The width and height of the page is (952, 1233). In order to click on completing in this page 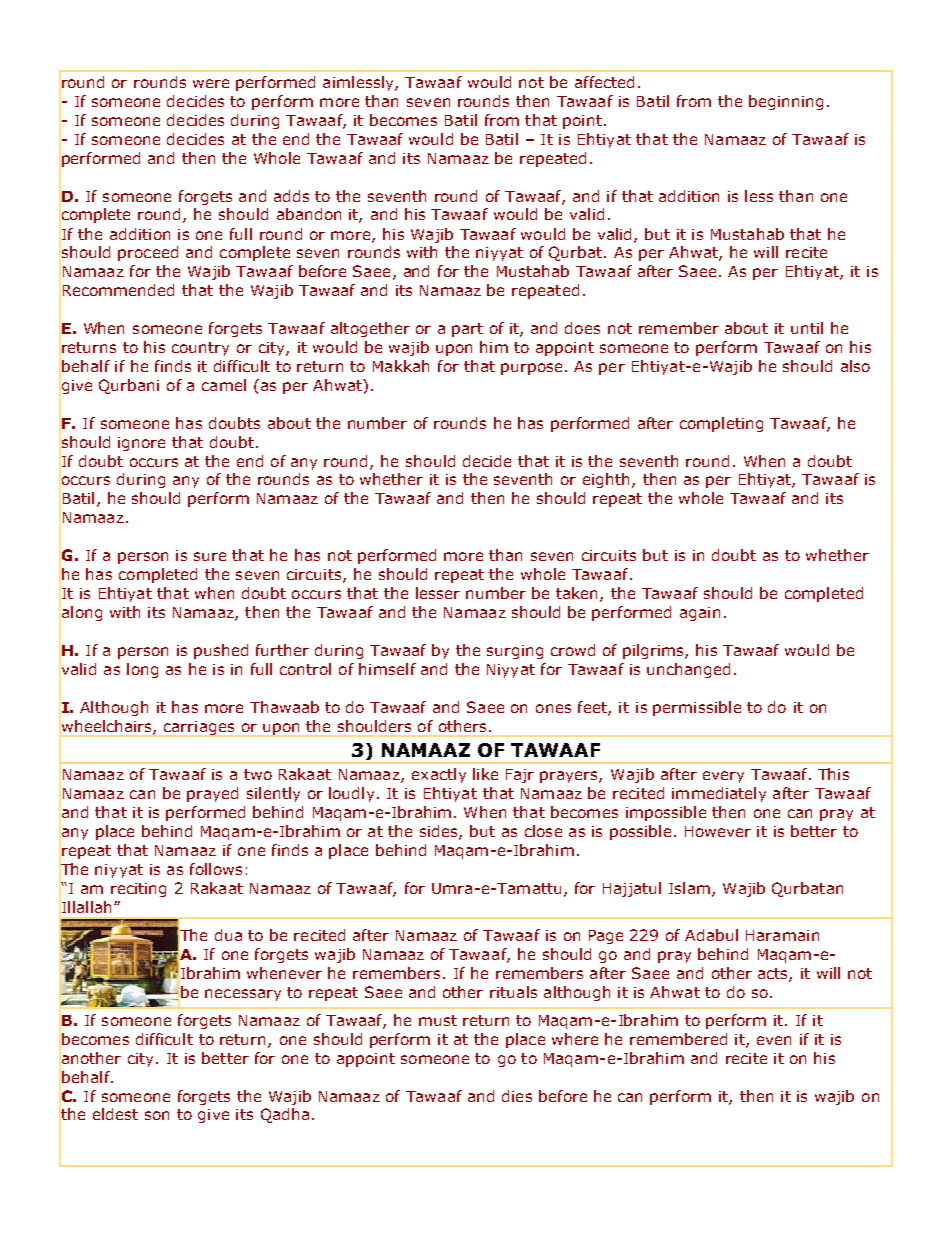, I will do `click(721, 424)`.
